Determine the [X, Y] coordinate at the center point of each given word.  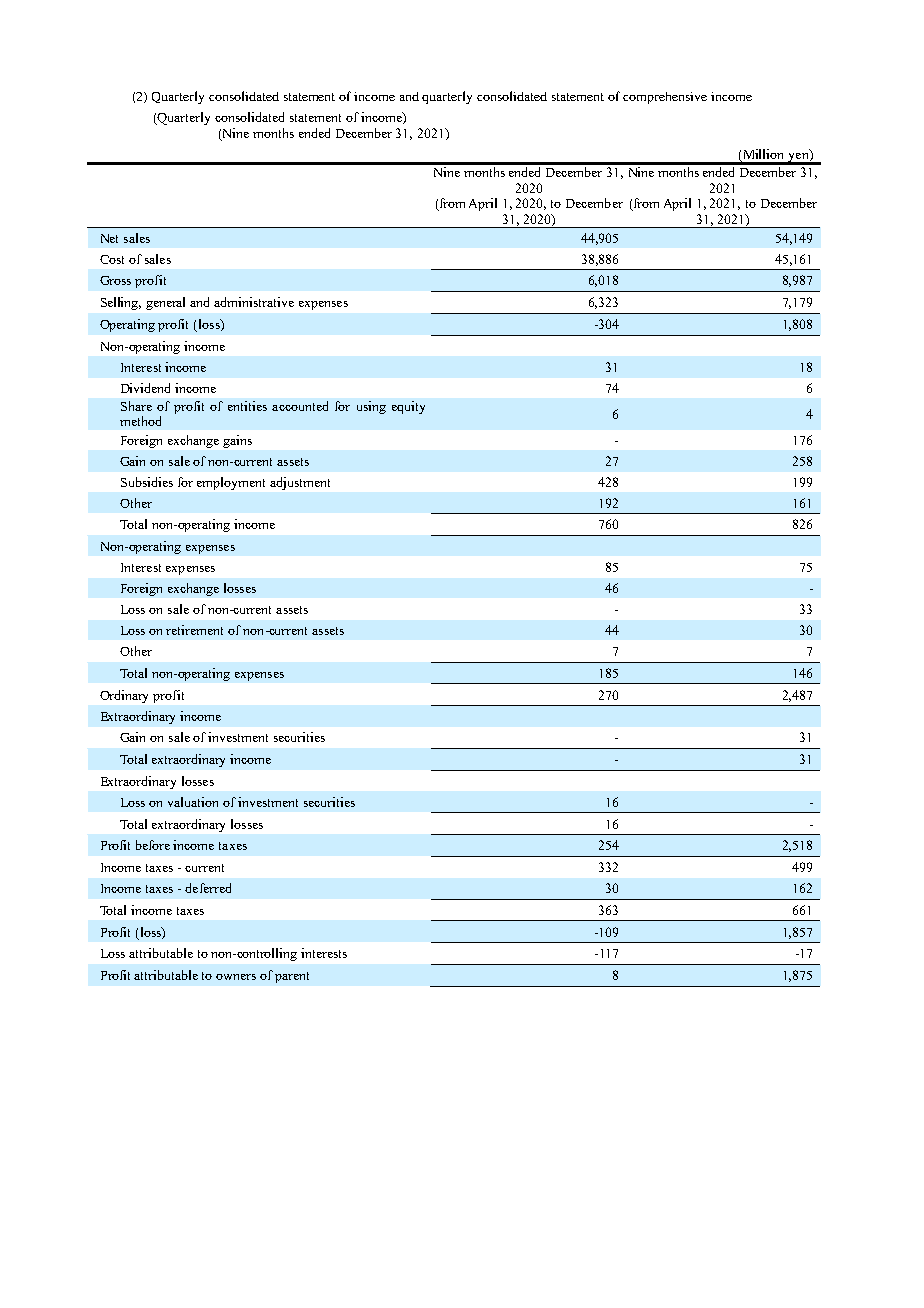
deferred [208, 888]
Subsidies [147, 482]
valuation [193, 802]
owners [236, 977]
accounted [300, 406]
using [371, 407]
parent [292, 977]
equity [408, 407]
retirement [194, 630]
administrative [254, 302]
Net [109, 238]
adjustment [300, 483]
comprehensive [665, 98]
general [165, 303]
